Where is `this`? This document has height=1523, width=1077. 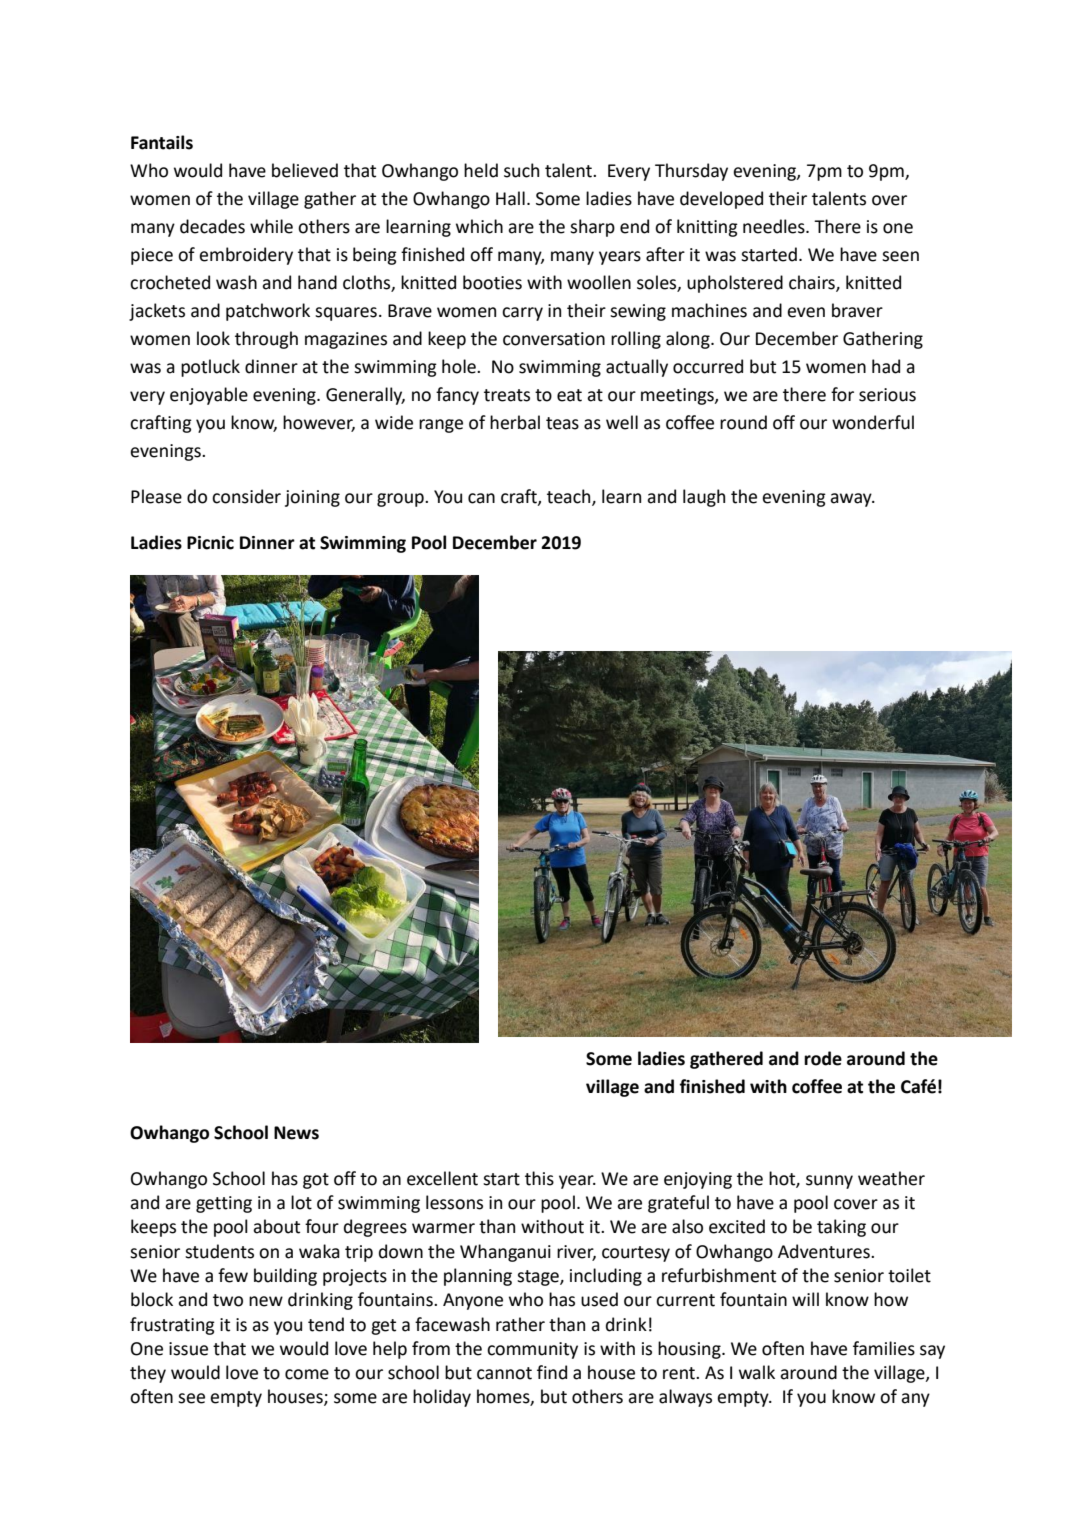 this is located at coordinates (539, 1178).
